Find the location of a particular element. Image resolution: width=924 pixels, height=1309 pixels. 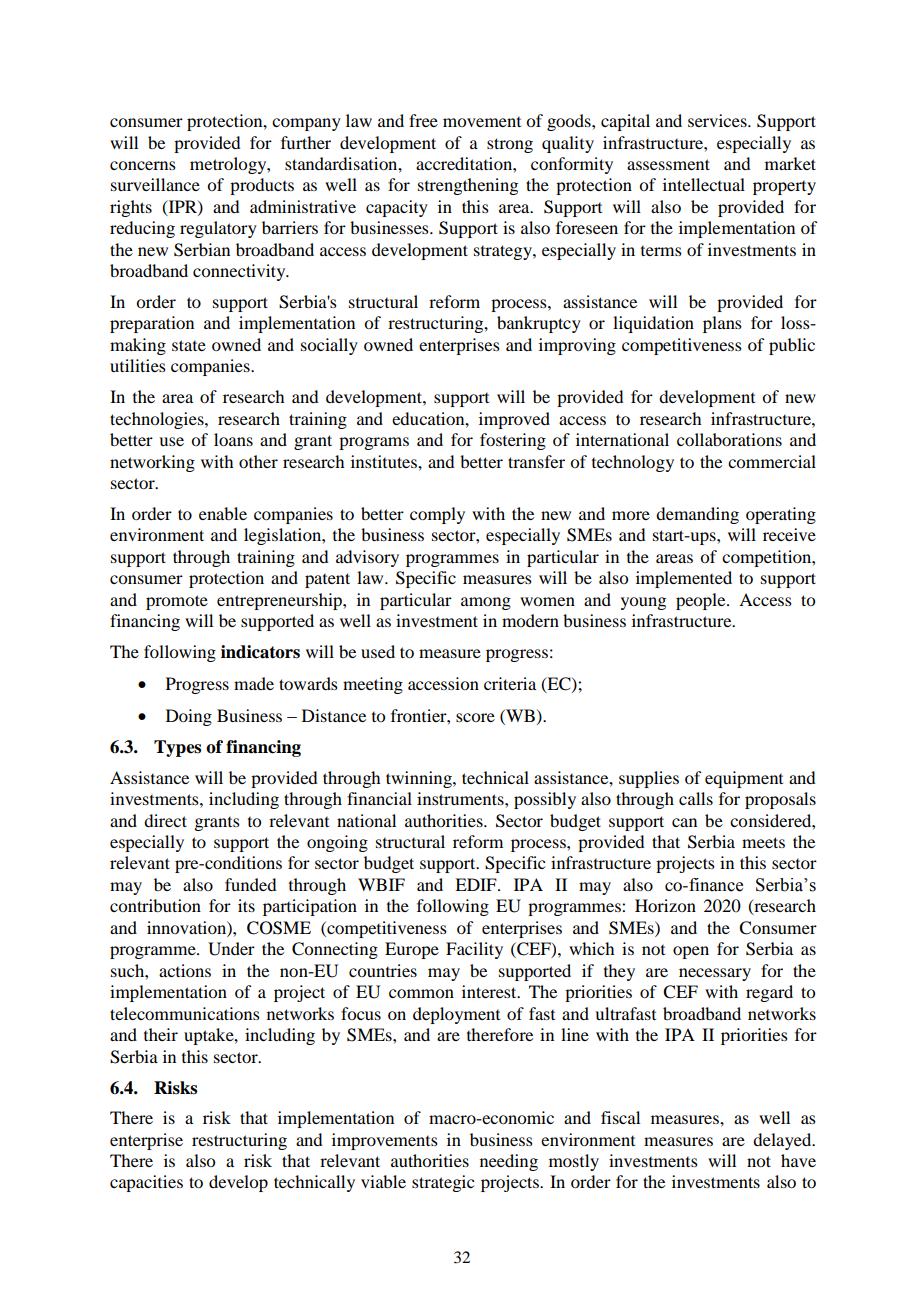

services is located at coordinates (718, 120).
